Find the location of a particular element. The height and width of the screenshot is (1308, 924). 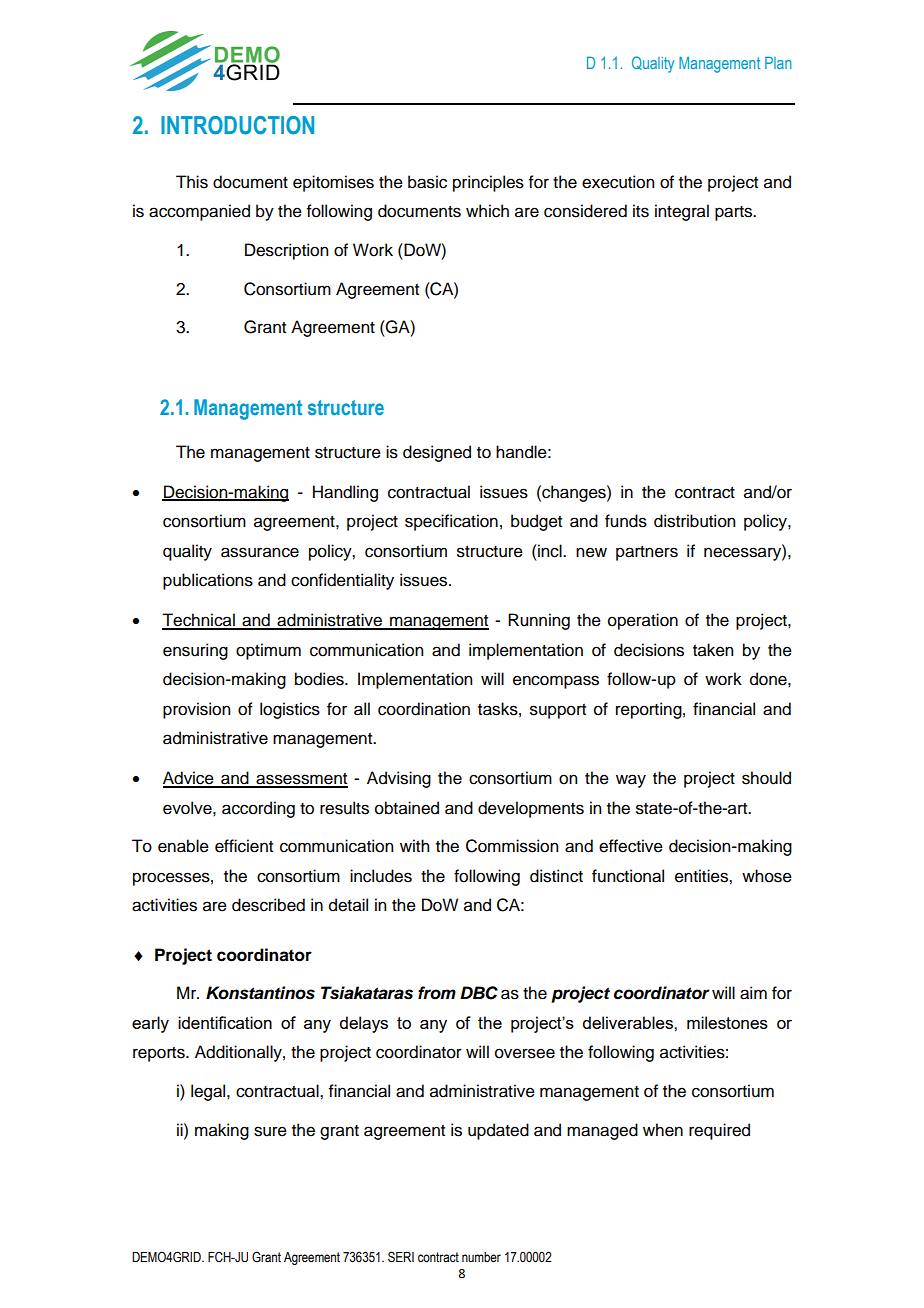

sure is located at coordinates (270, 1131).
